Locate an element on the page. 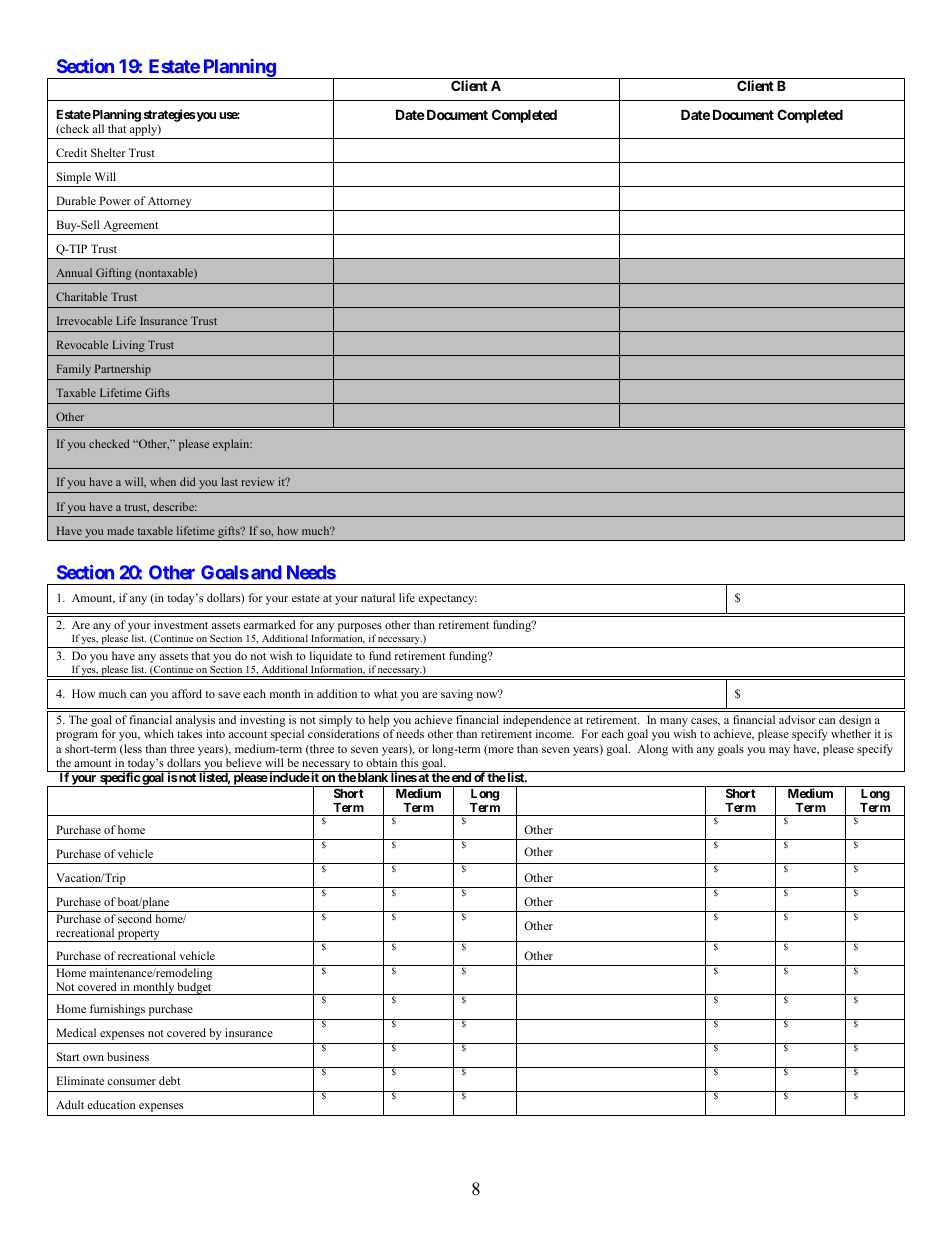 Image resolution: width=952 pixels, height=1233 pixels. strategies is located at coordinates (169, 115).
